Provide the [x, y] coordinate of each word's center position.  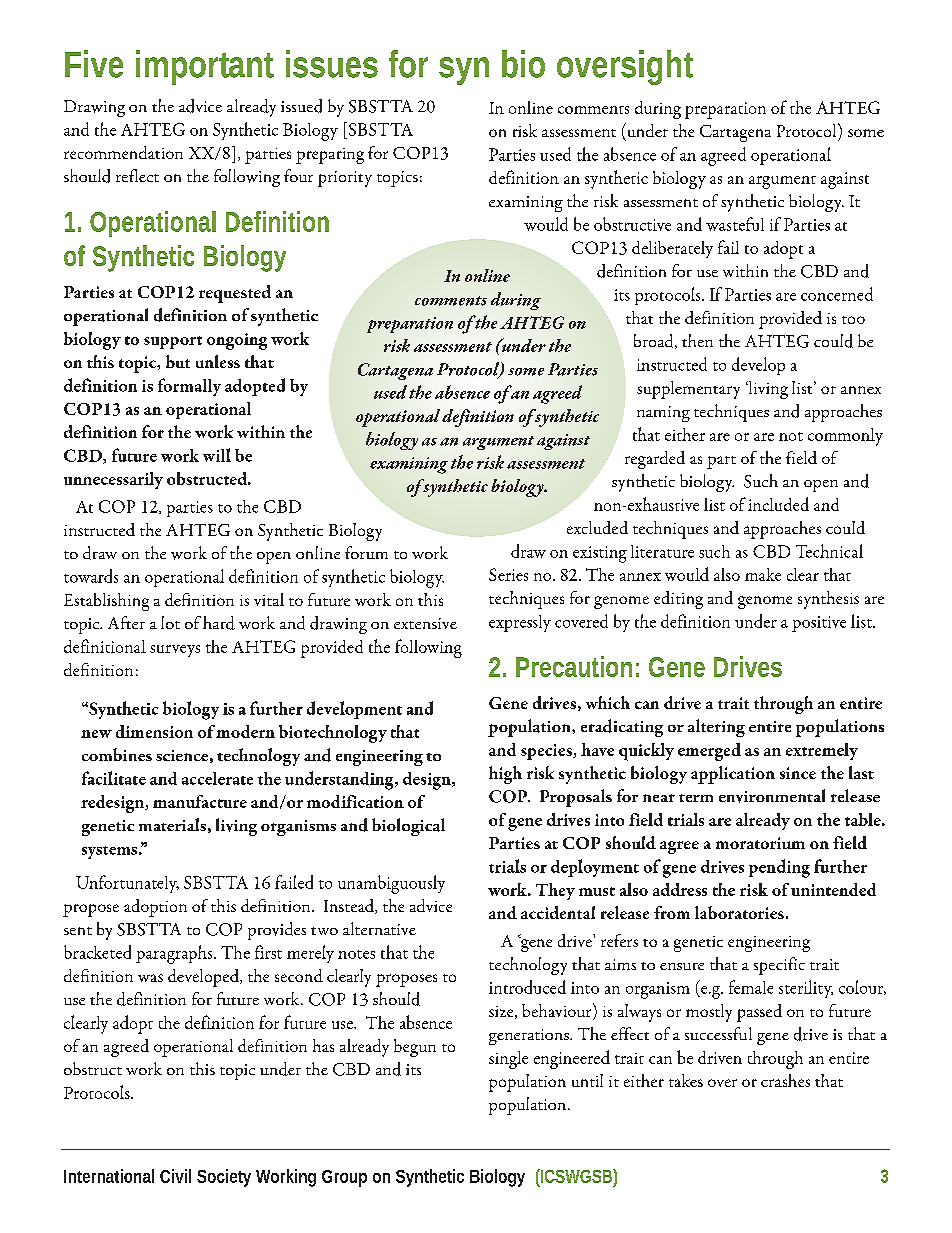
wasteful [735, 224]
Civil [175, 1176]
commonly [845, 437]
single [508, 1060]
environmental [772, 796]
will [217, 455]
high [505, 775]
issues [332, 64]
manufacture [200, 801]
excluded [597, 527]
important [205, 67]
